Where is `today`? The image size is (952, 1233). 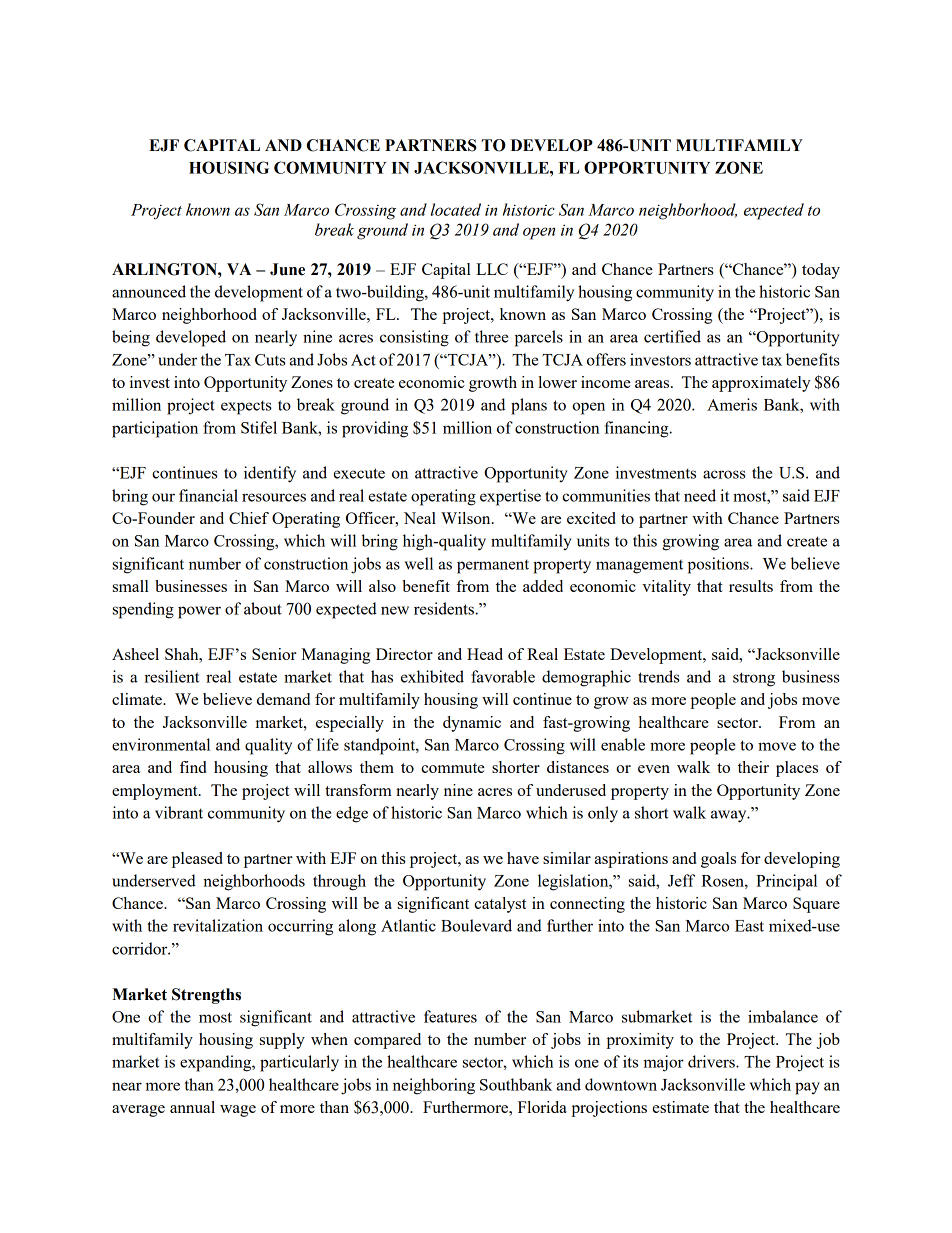
today is located at coordinates (821, 271).
